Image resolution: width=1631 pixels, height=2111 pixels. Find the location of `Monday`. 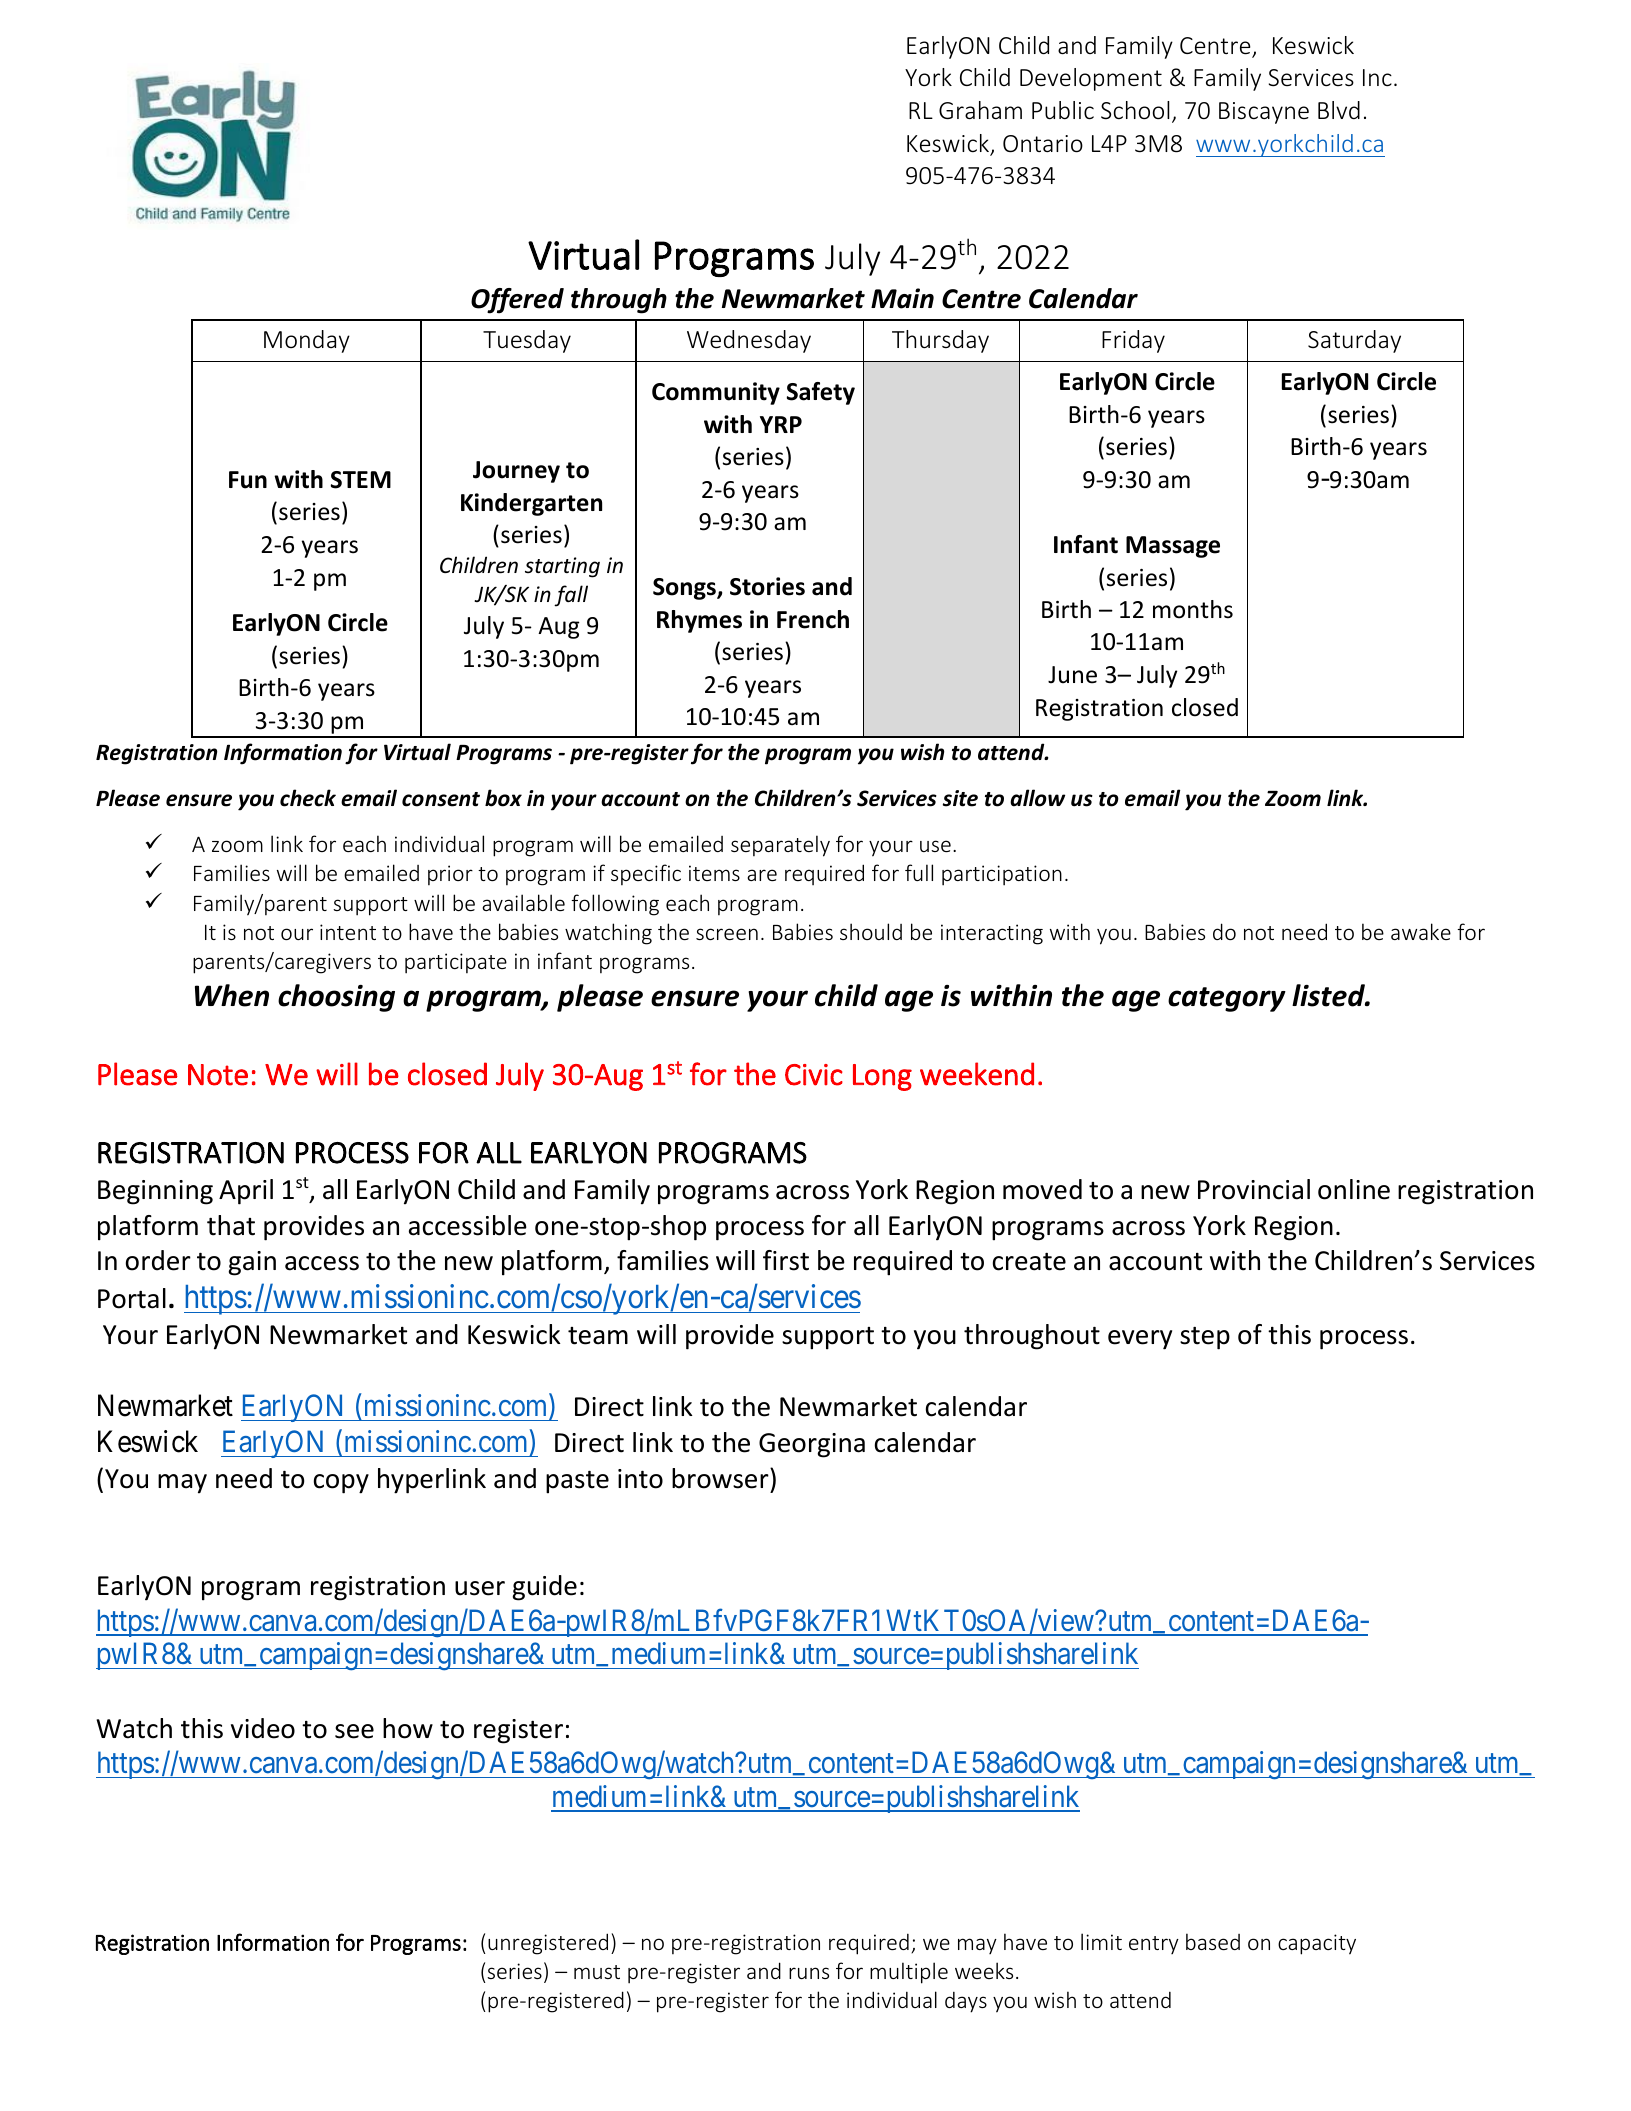

Monday is located at coordinates (307, 341).
